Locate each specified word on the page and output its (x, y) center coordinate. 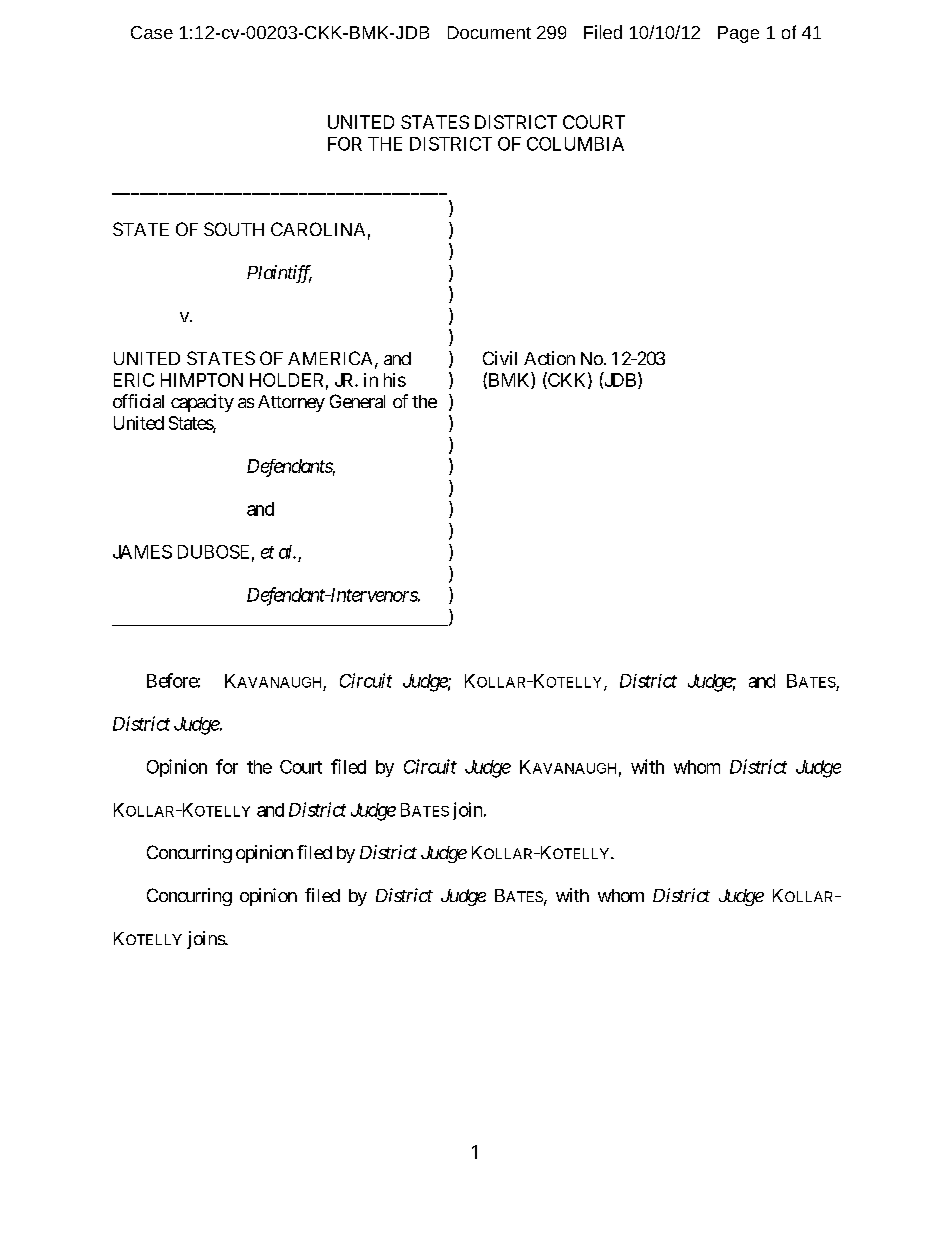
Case (152, 32)
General (357, 401)
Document (489, 32)
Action (549, 358)
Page (738, 34)
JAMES (142, 552)
